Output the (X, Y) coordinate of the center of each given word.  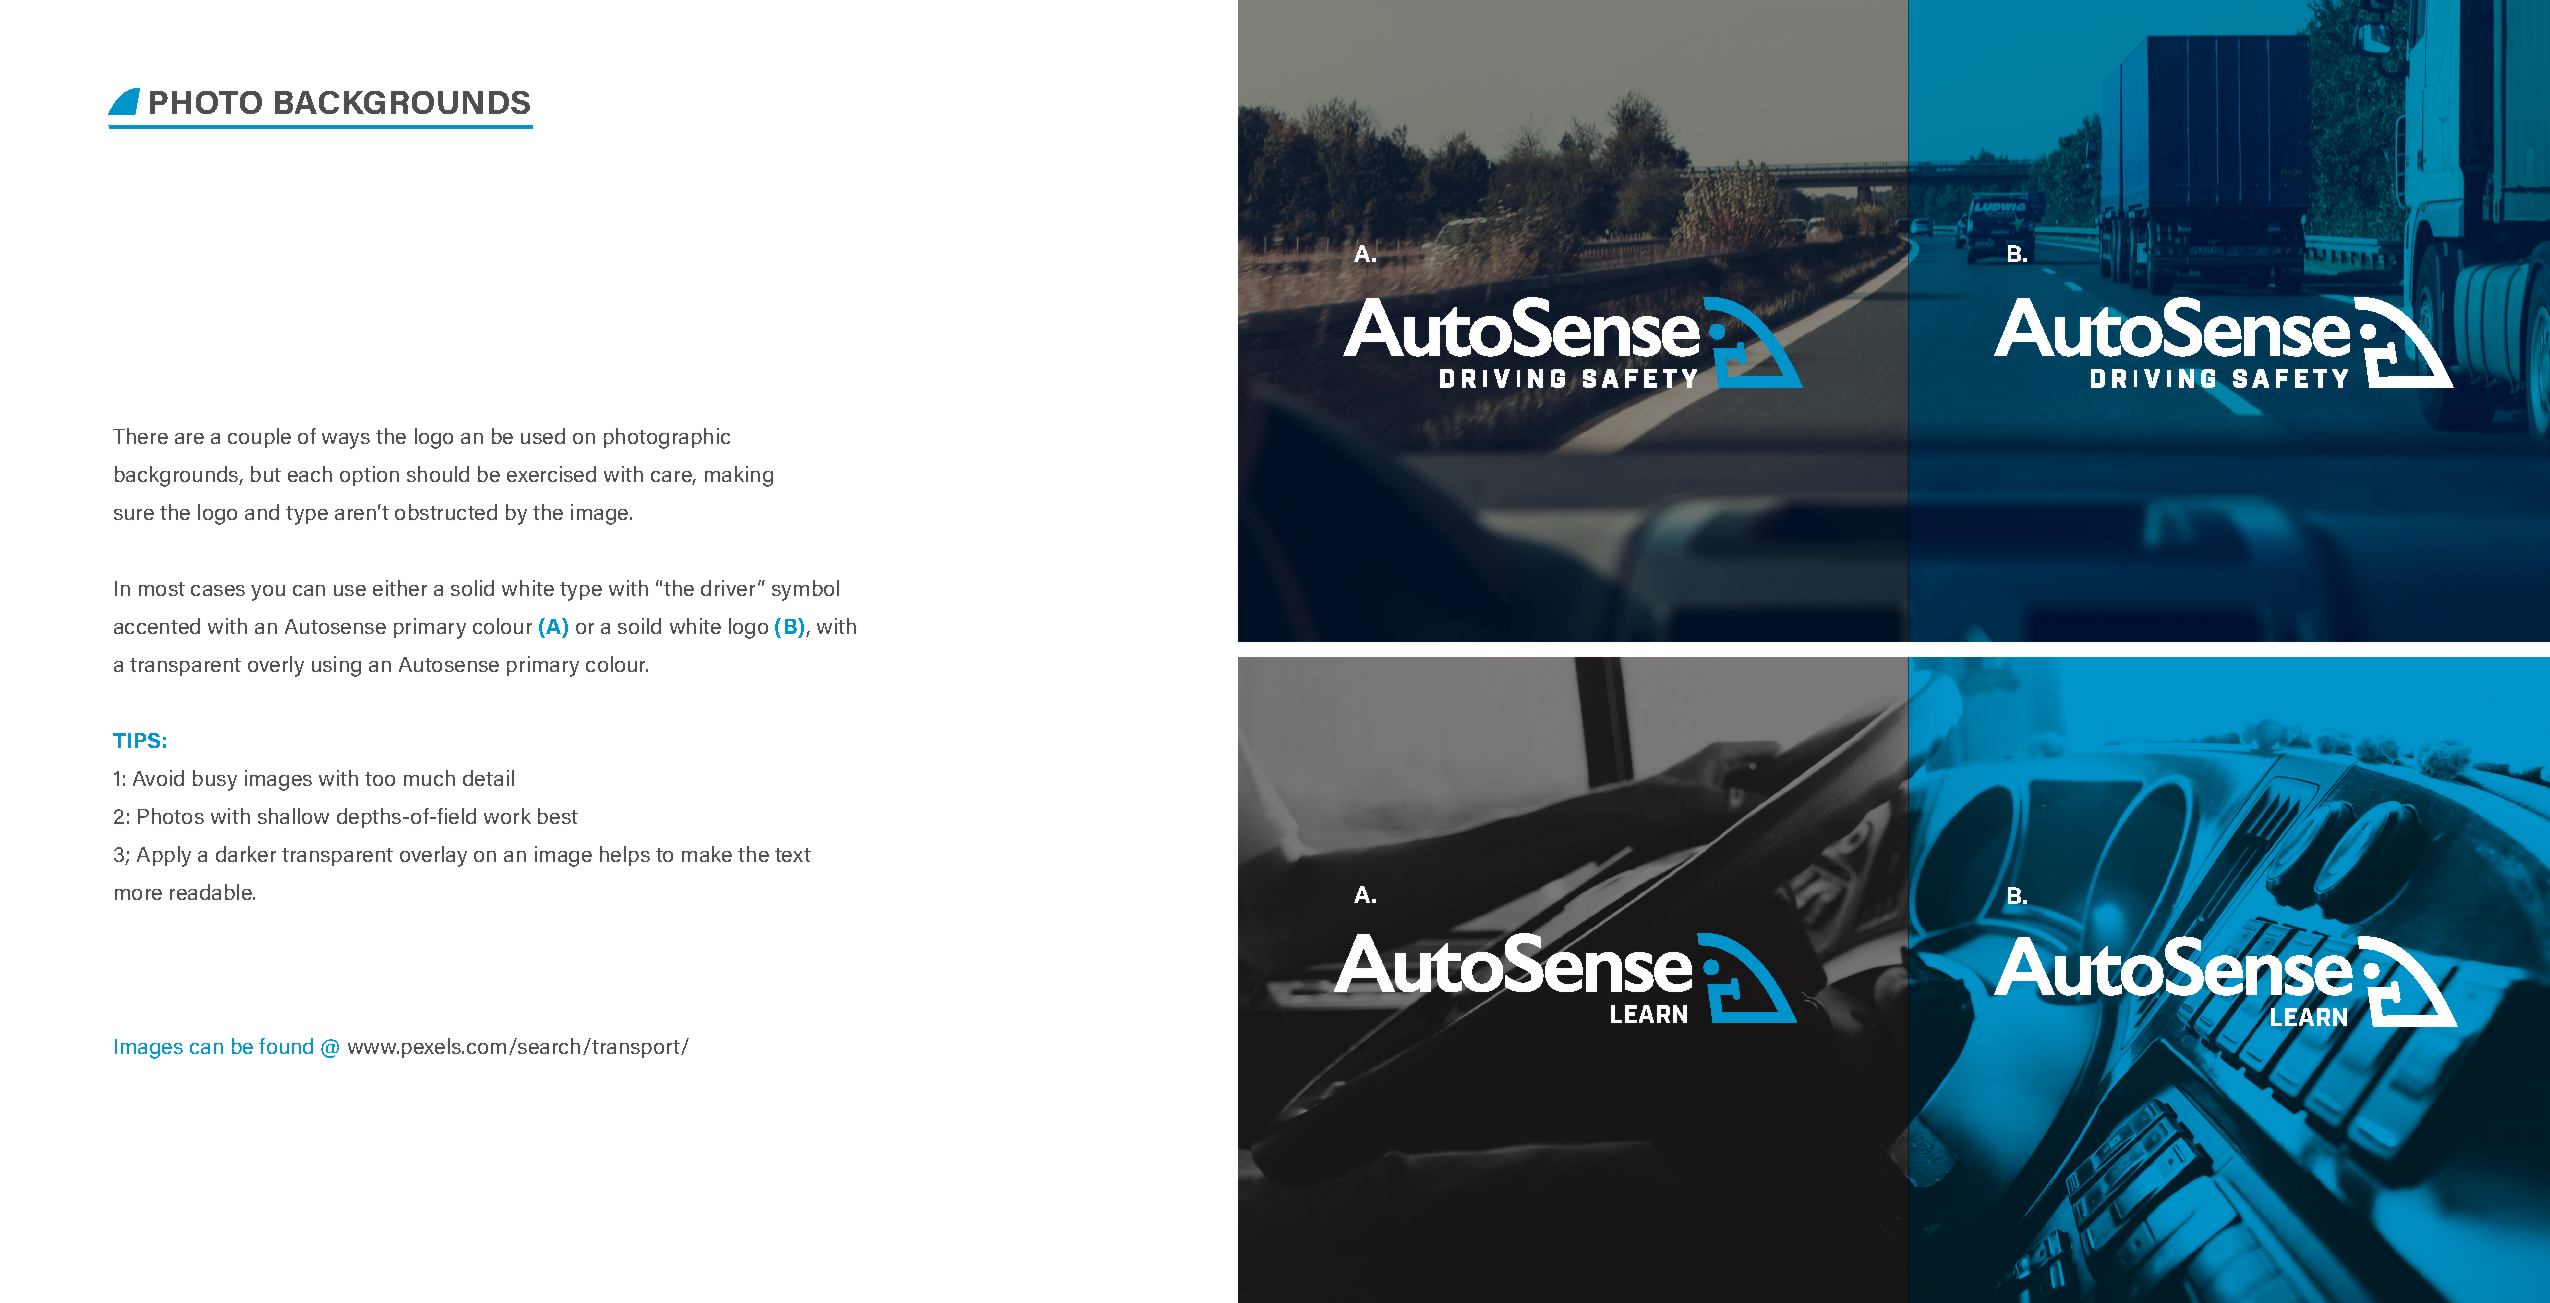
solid (472, 588)
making (739, 476)
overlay (433, 856)
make (707, 854)
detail (488, 778)
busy (215, 780)
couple (259, 438)
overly (276, 666)
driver (728, 588)
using (336, 666)
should (438, 474)
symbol (805, 590)
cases (218, 590)
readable (212, 892)
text (793, 855)
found (286, 1046)
